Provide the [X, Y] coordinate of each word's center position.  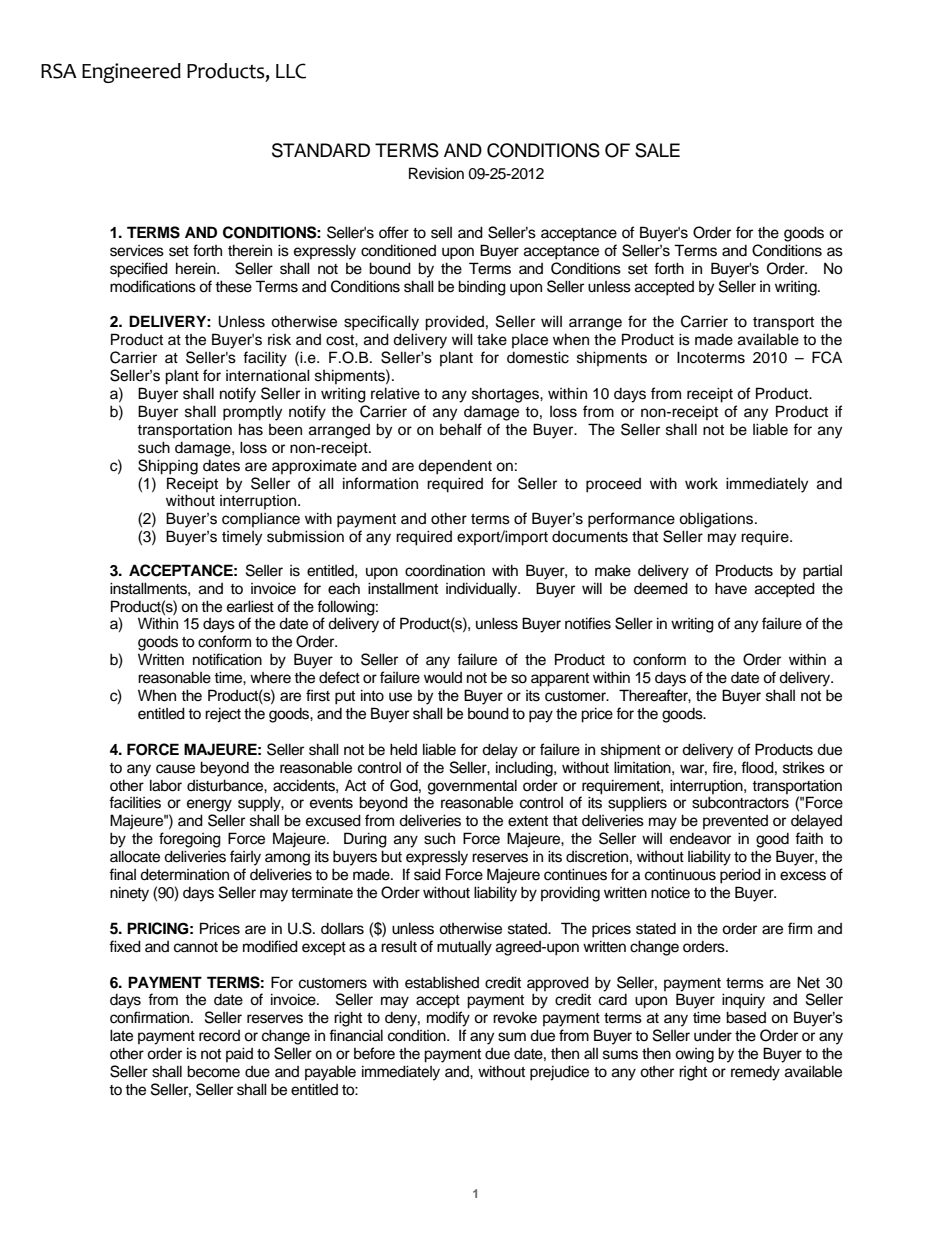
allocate [135, 856]
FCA [827, 357]
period [740, 876]
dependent [455, 467]
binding [482, 288]
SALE [657, 150]
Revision [436, 173]
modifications [153, 286]
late [121, 1035]
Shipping [168, 467]
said [427, 874]
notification [227, 659]
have [731, 588]
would [443, 677]
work [701, 483]
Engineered [131, 73]
